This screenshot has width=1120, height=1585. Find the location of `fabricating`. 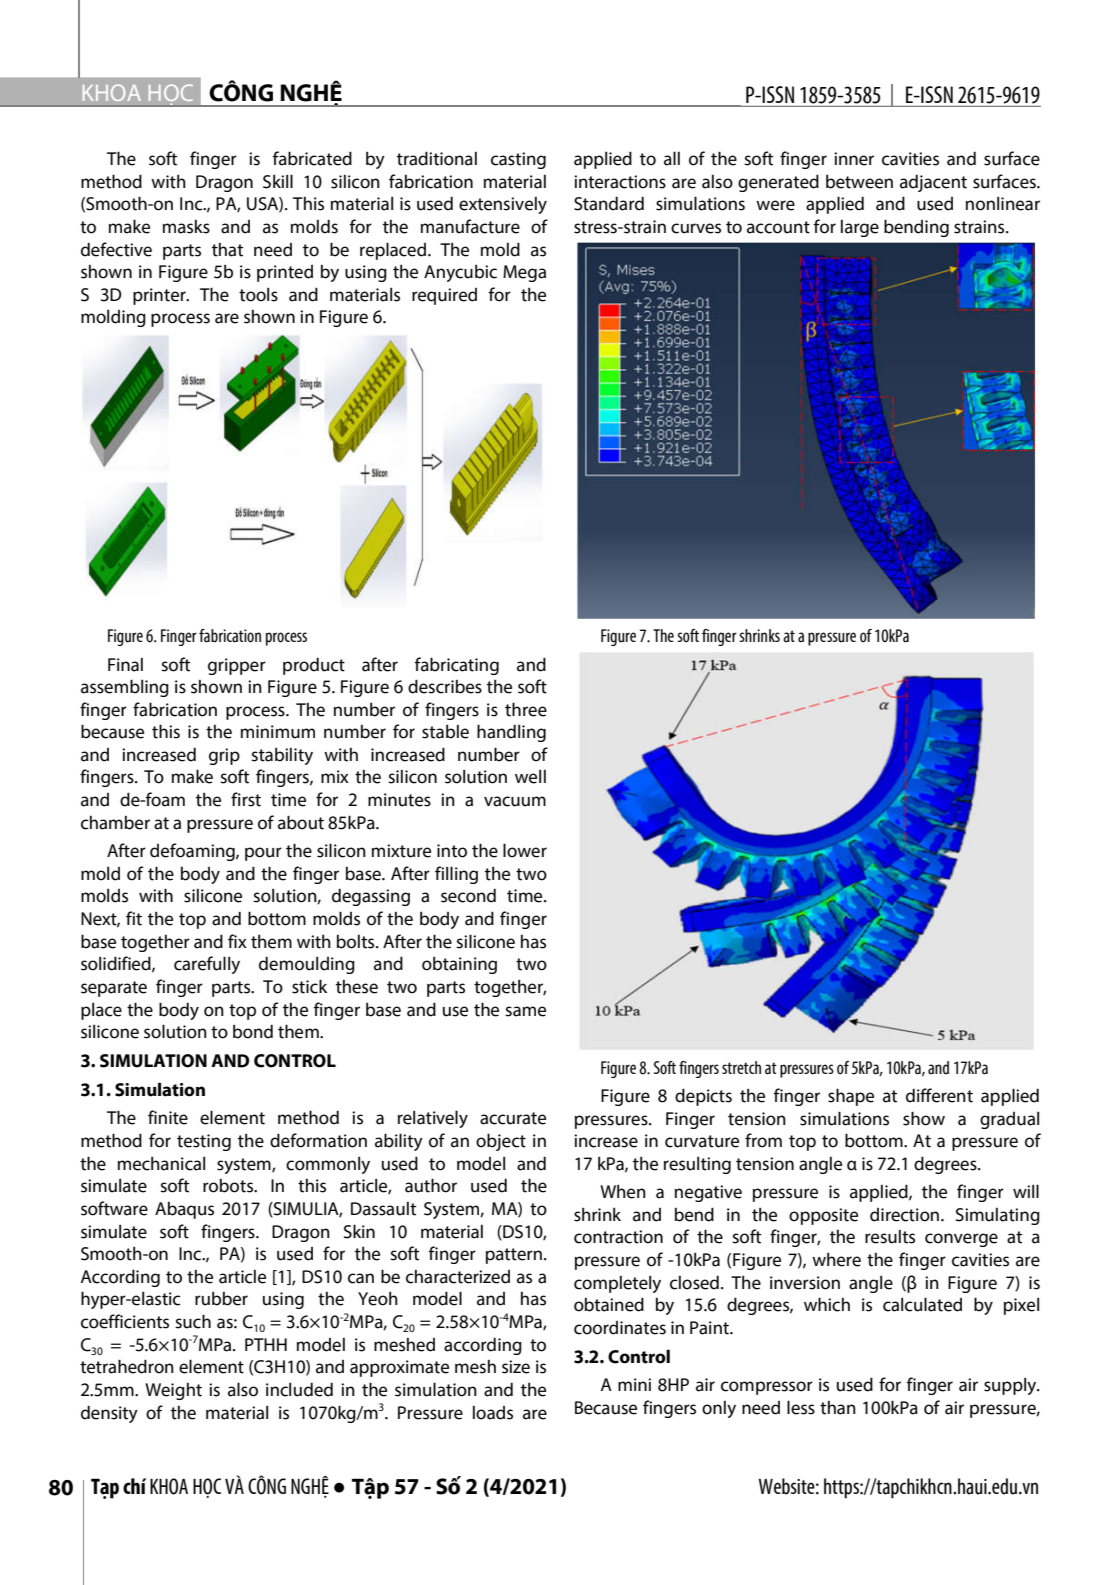

fabricating is located at coordinates (457, 666).
